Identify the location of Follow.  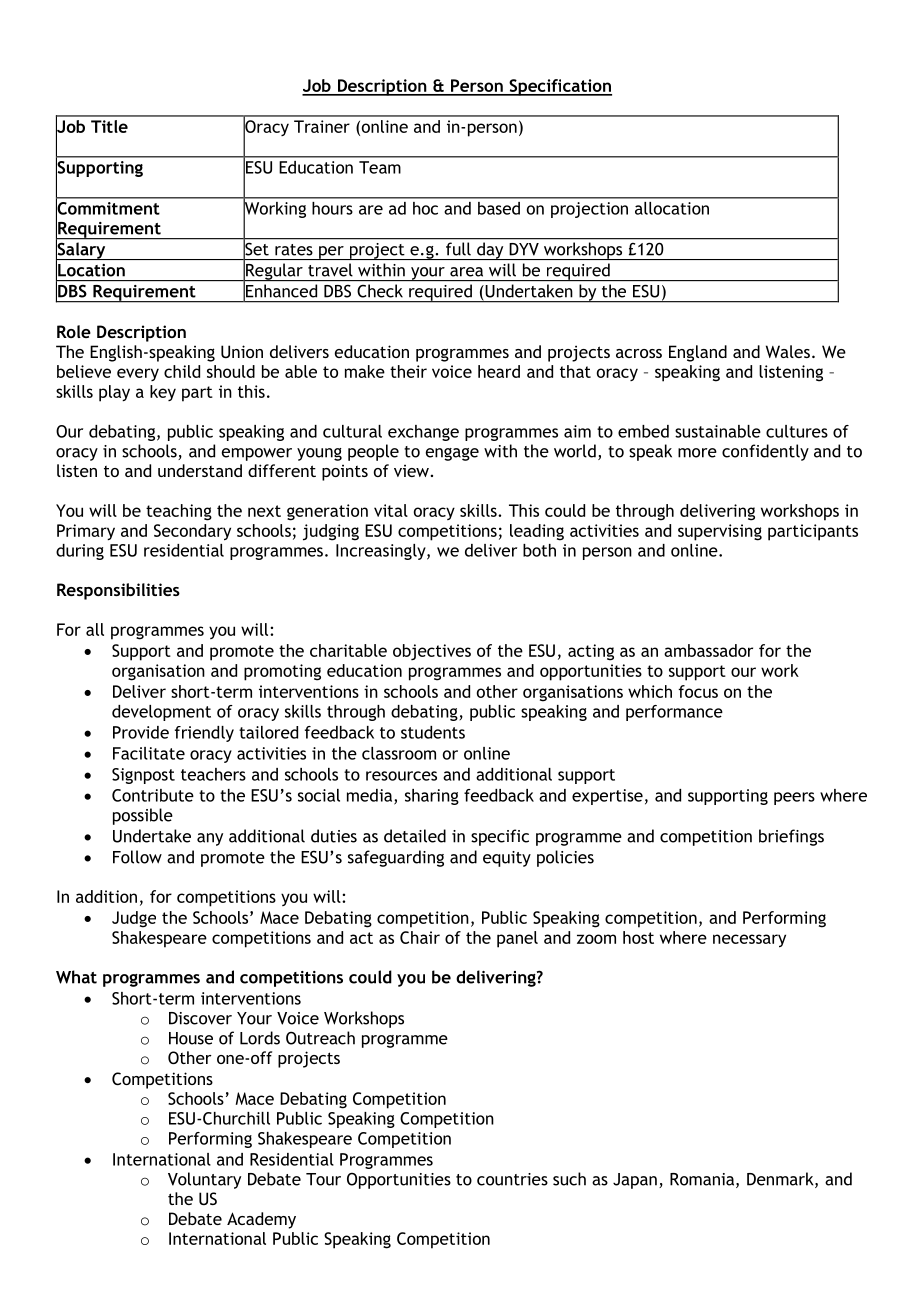
(137, 857).
